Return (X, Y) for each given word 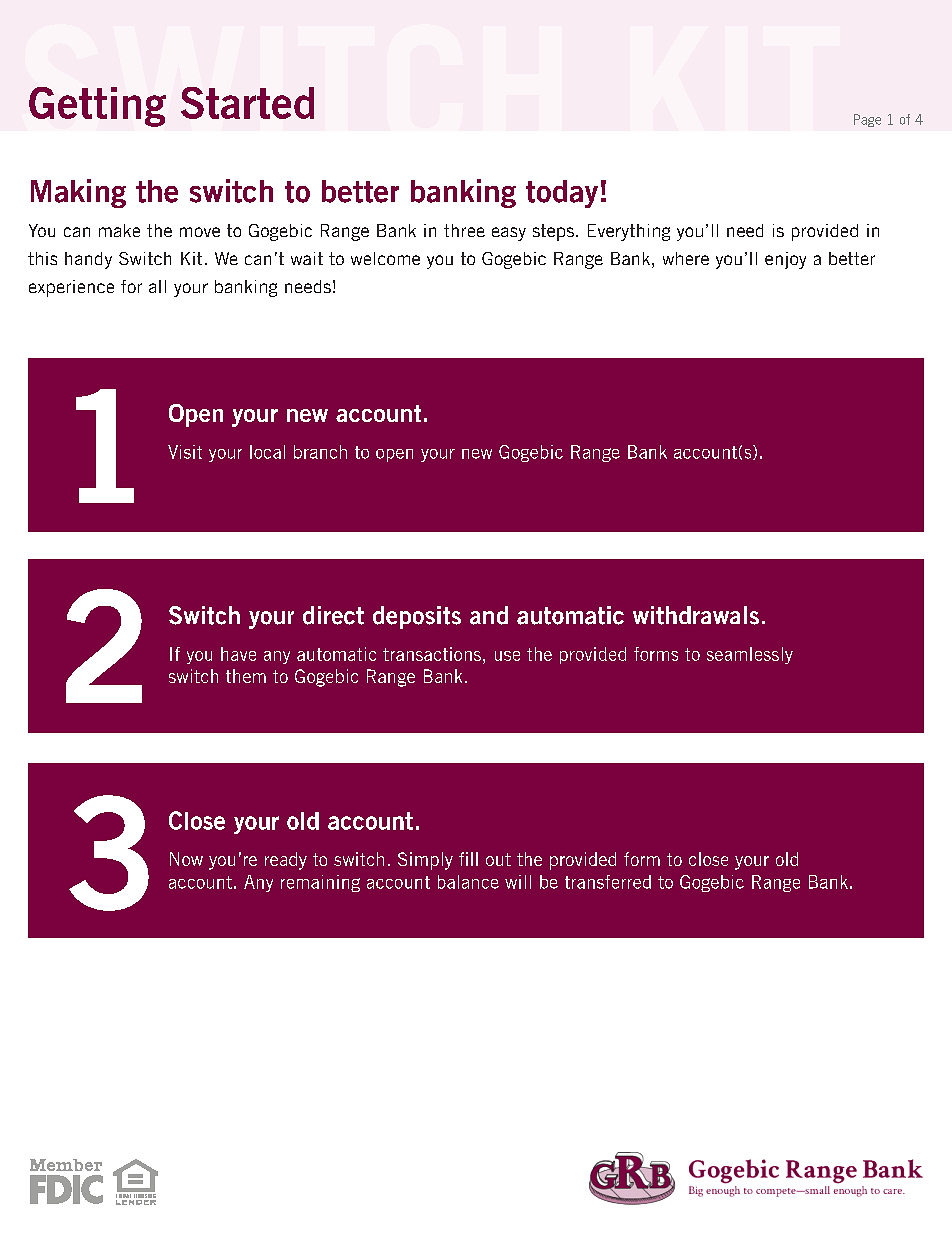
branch (320, 452)
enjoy (785, 260)
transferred (608, 882)
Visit (185, 452)
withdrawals (696, 615)
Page (867, 120)
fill (468, 859)
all (157, 286)
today (562, 194)
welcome (385, 258)
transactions (433, 654)
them (246, 676)
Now (186, 859)
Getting (97, 107)
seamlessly (750, 655)
